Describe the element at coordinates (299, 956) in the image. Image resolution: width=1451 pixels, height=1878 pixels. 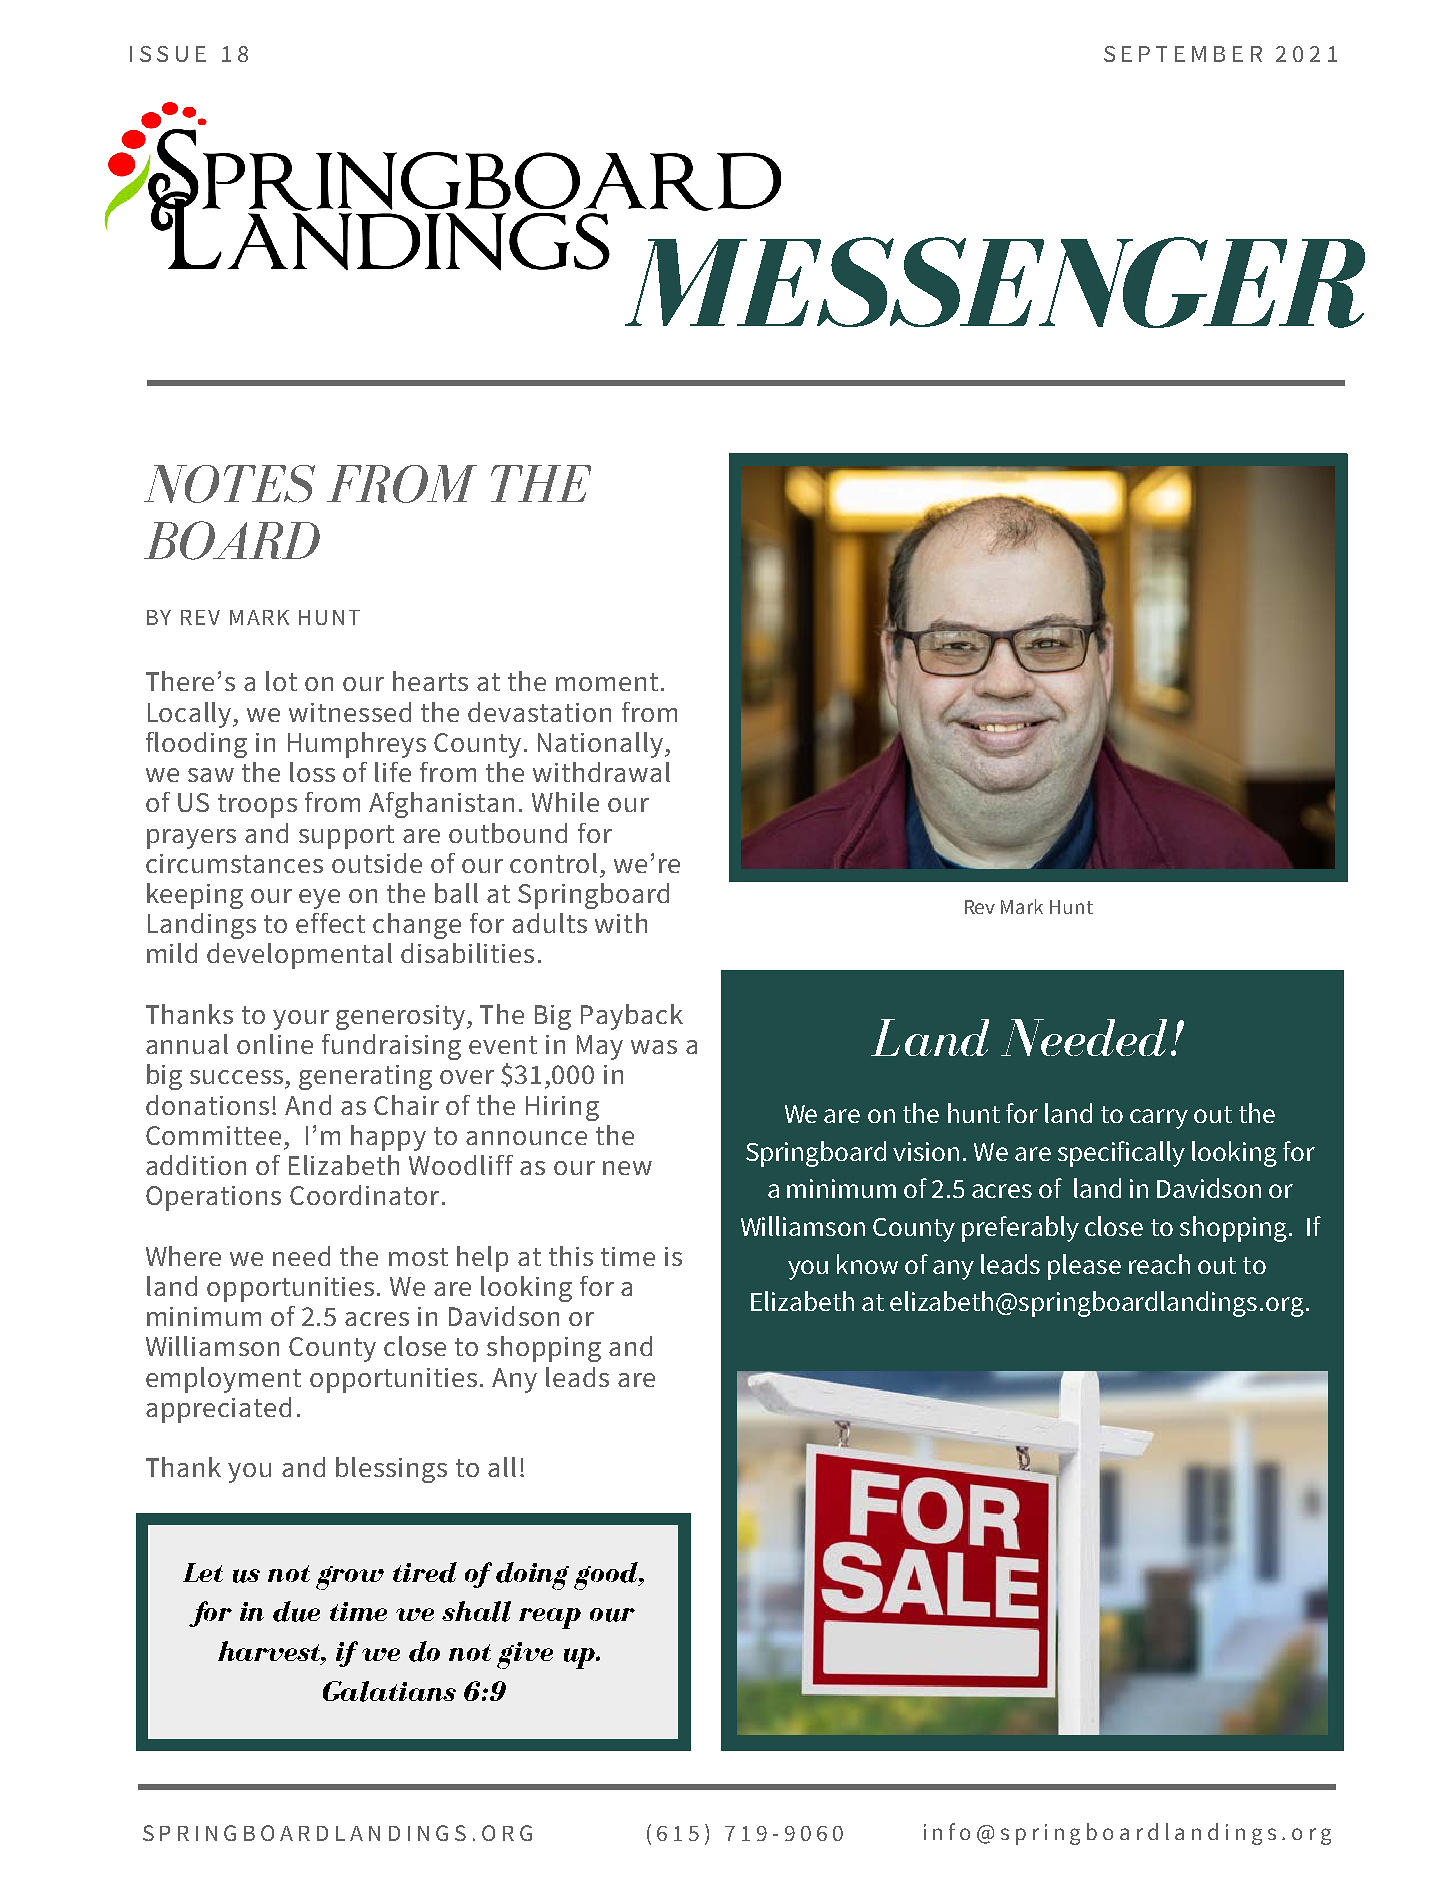
I see `developmental` at that location.
